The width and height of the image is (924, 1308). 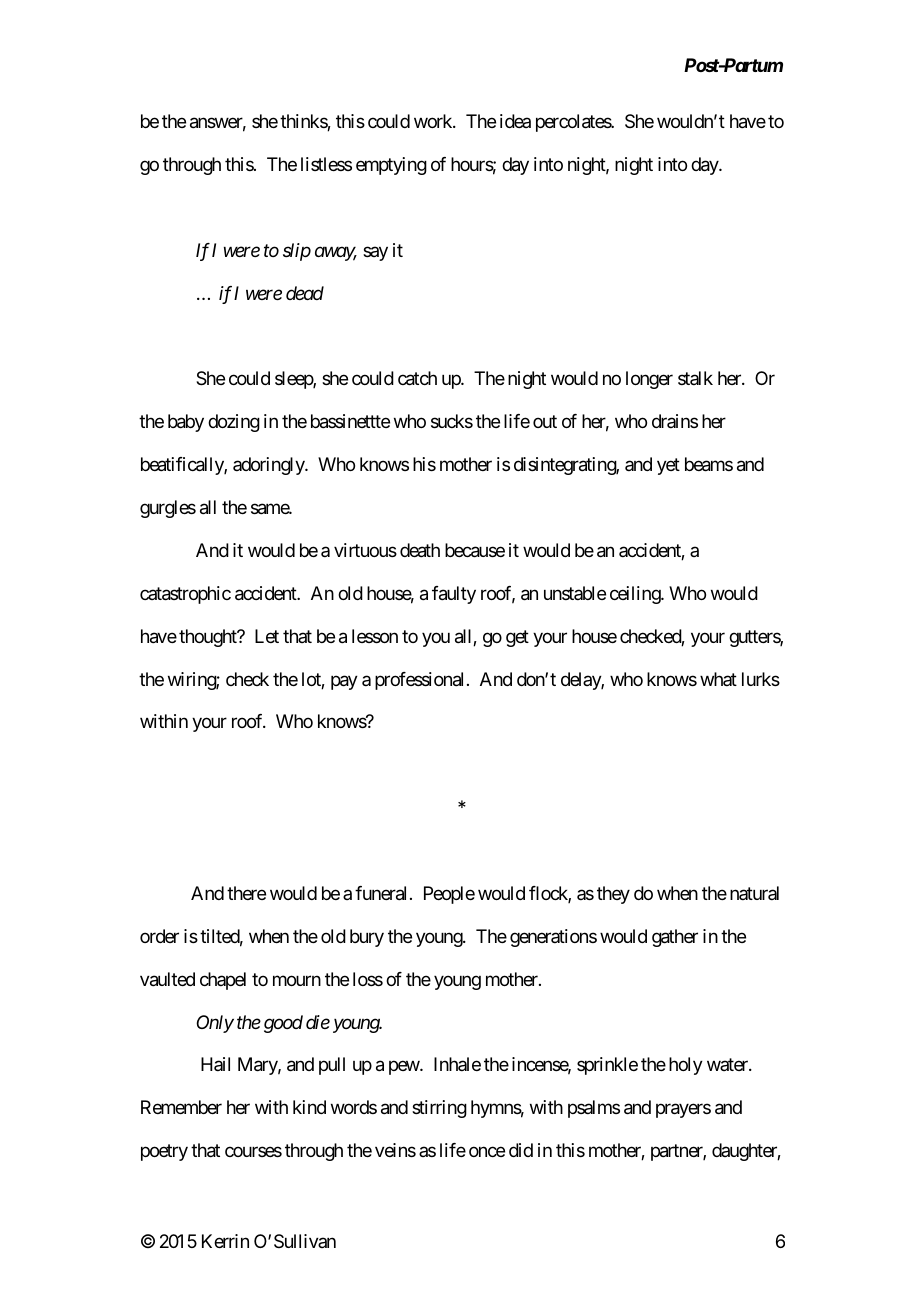 What do you see at coordinates (686, 1066) in the image?
I see `holy` at bounding box center [686, 1066].
